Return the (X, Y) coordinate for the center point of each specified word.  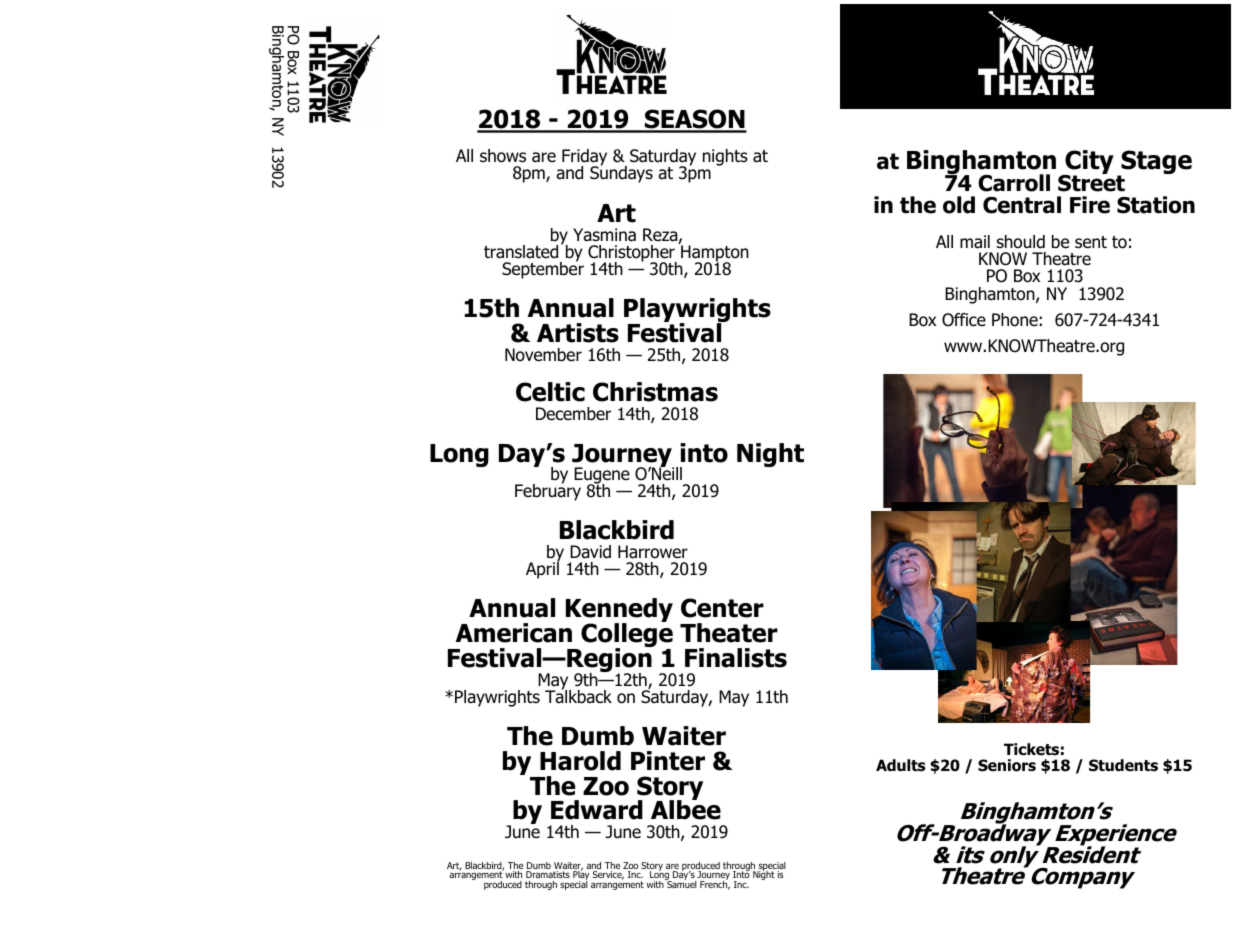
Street (1091, 182)
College (627, 635)
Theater (729, 633)
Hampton (714, 253)
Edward (597, 810)
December (573, 414)
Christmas (655, 392)
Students (1123, 765)
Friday (584, 159)
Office (964, 320)
